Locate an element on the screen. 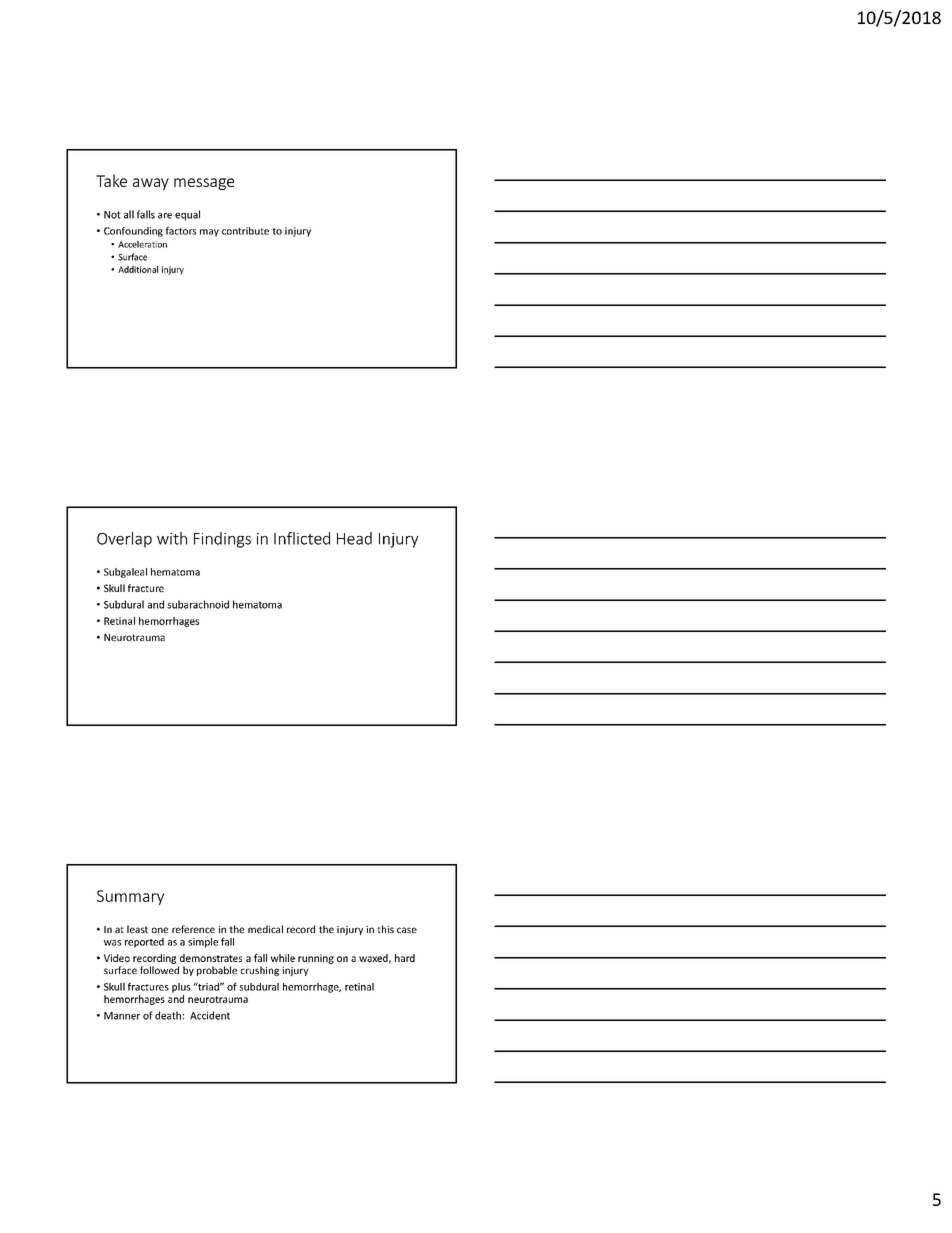 The image size is (952, 1233). Head is located at coordinates (354, 538).
